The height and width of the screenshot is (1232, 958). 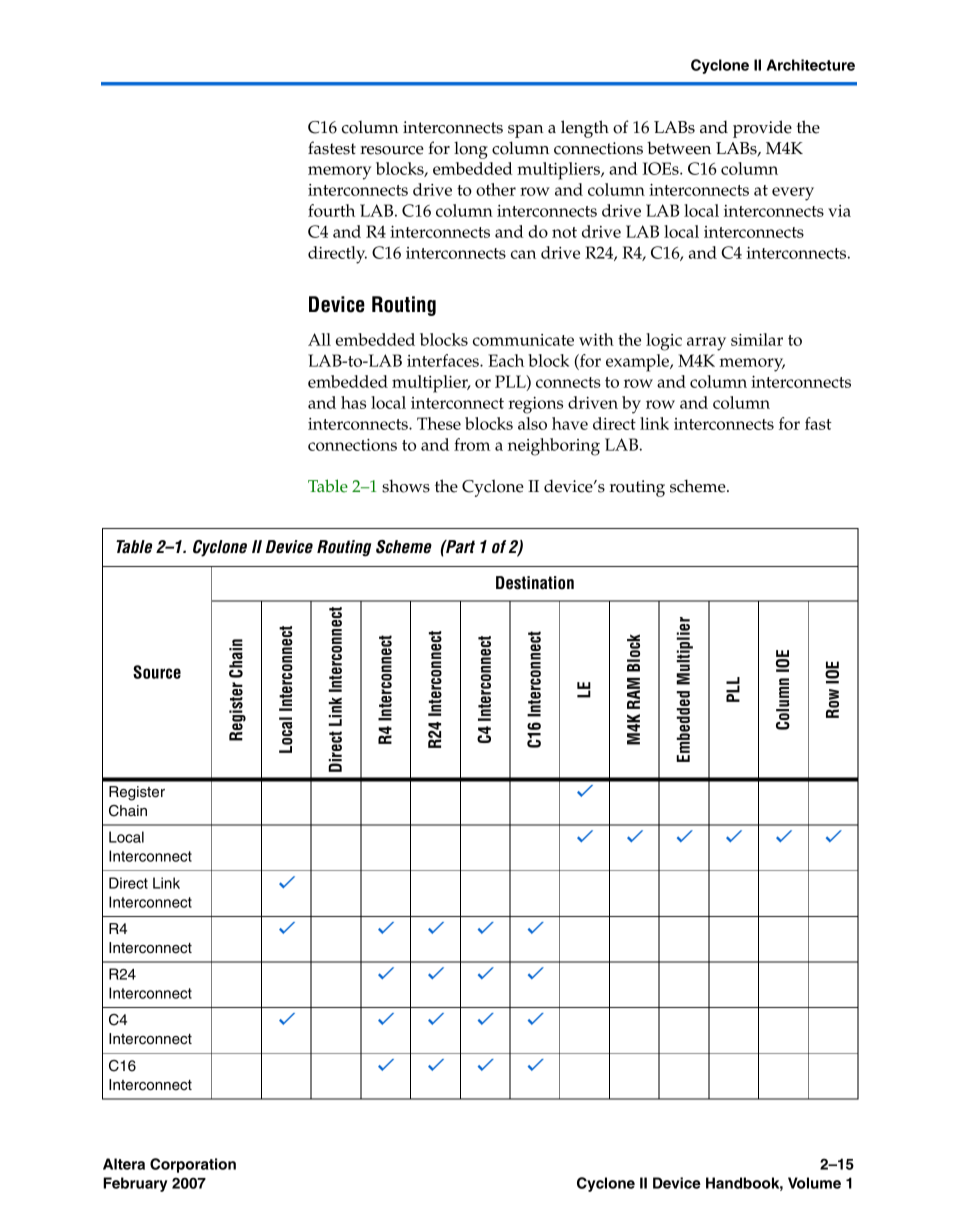 I want to click on fourth, so click(x=331, y=210).
